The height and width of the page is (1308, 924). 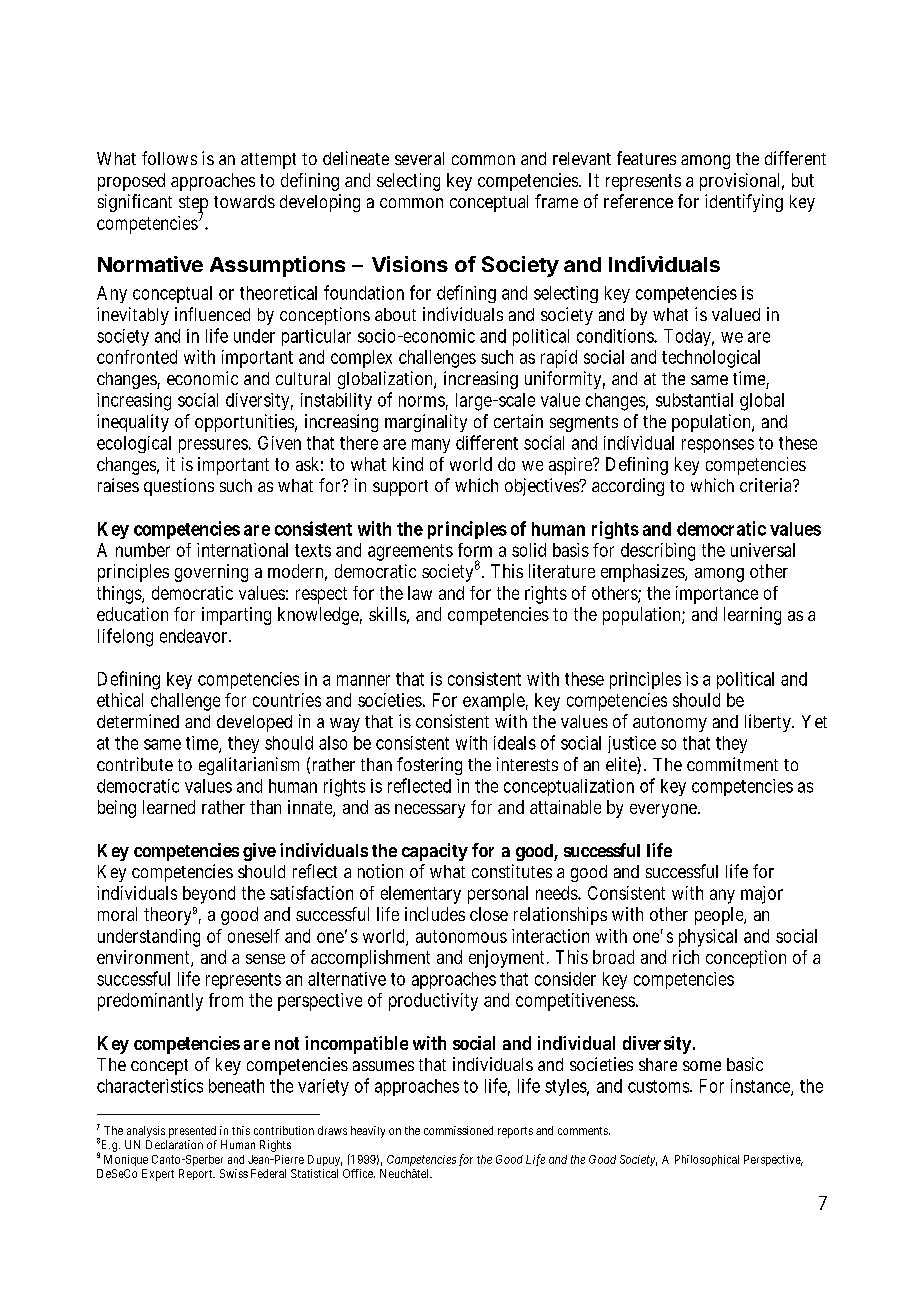 I want to click on beyond, so click(x=209, y=895).
